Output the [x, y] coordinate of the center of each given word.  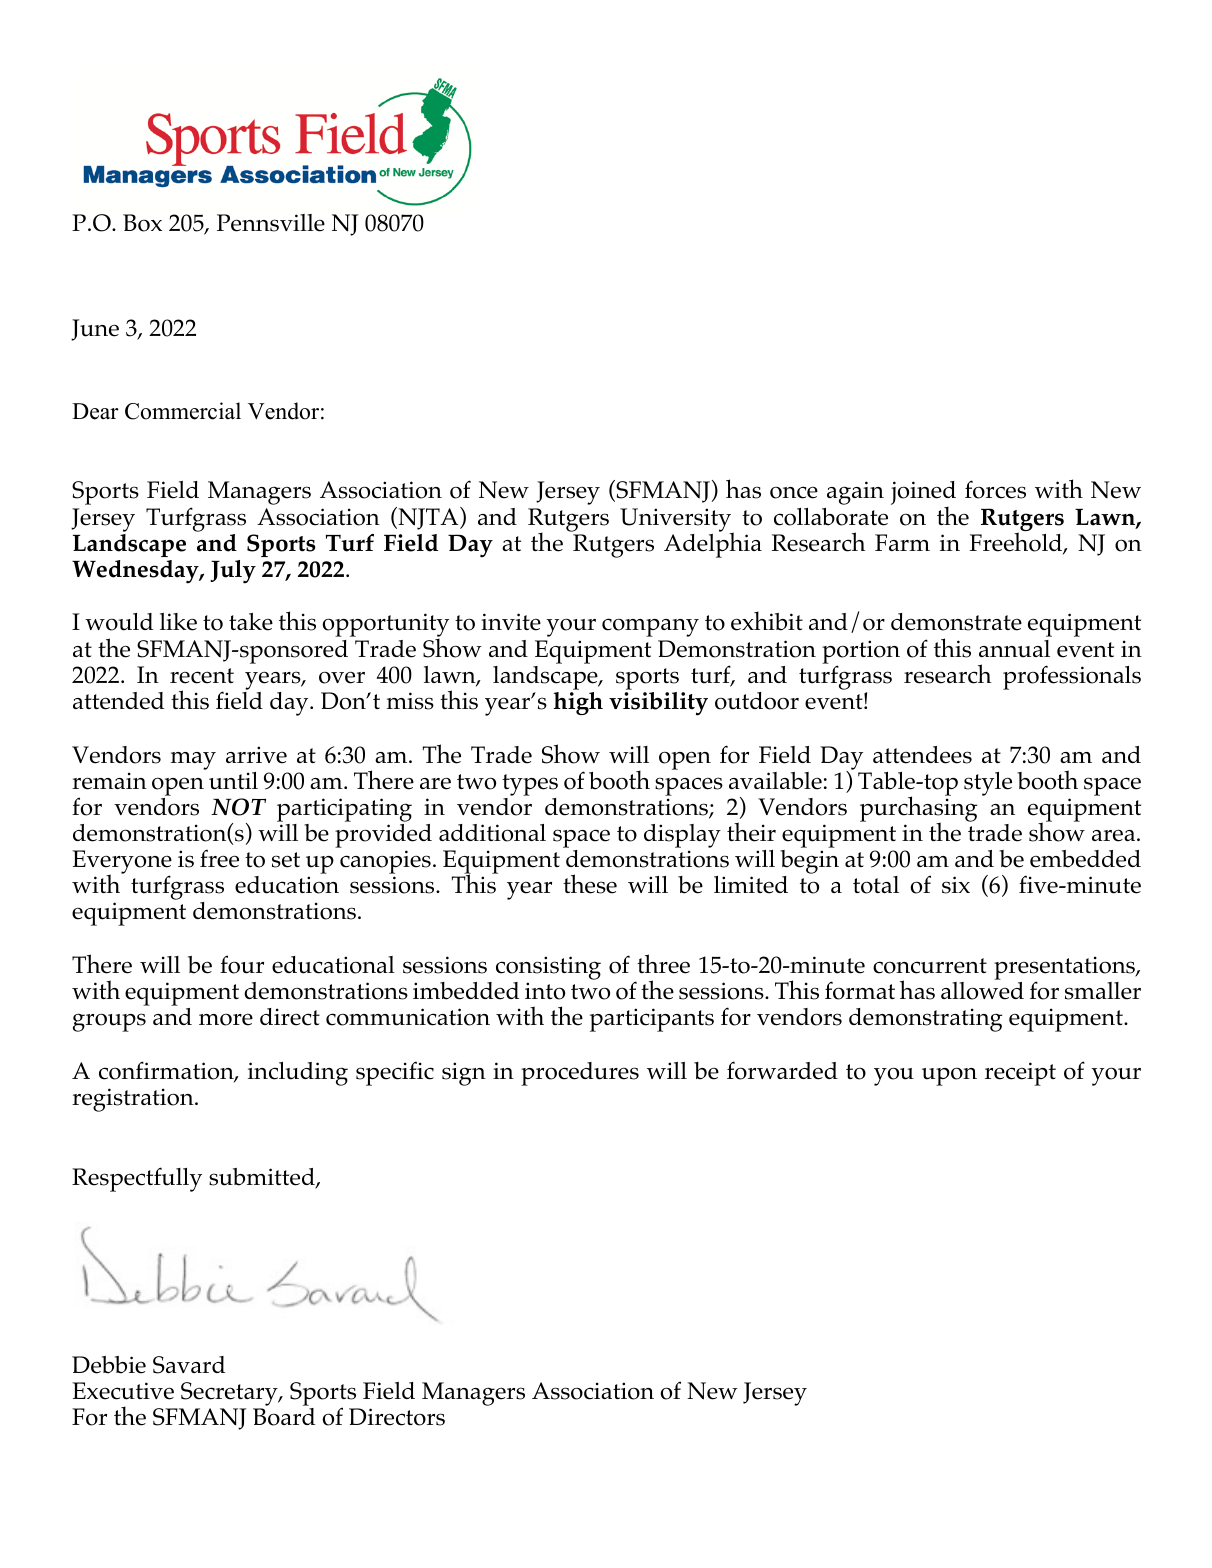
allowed [982, 989]
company [650, 627]
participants [652, 1020]
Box [142, 223]
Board [284, 1417]
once [794, 492]
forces [995, 489]
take [251, 622]
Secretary [229, 1395]
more [226, 1020]
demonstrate [956, 622]
